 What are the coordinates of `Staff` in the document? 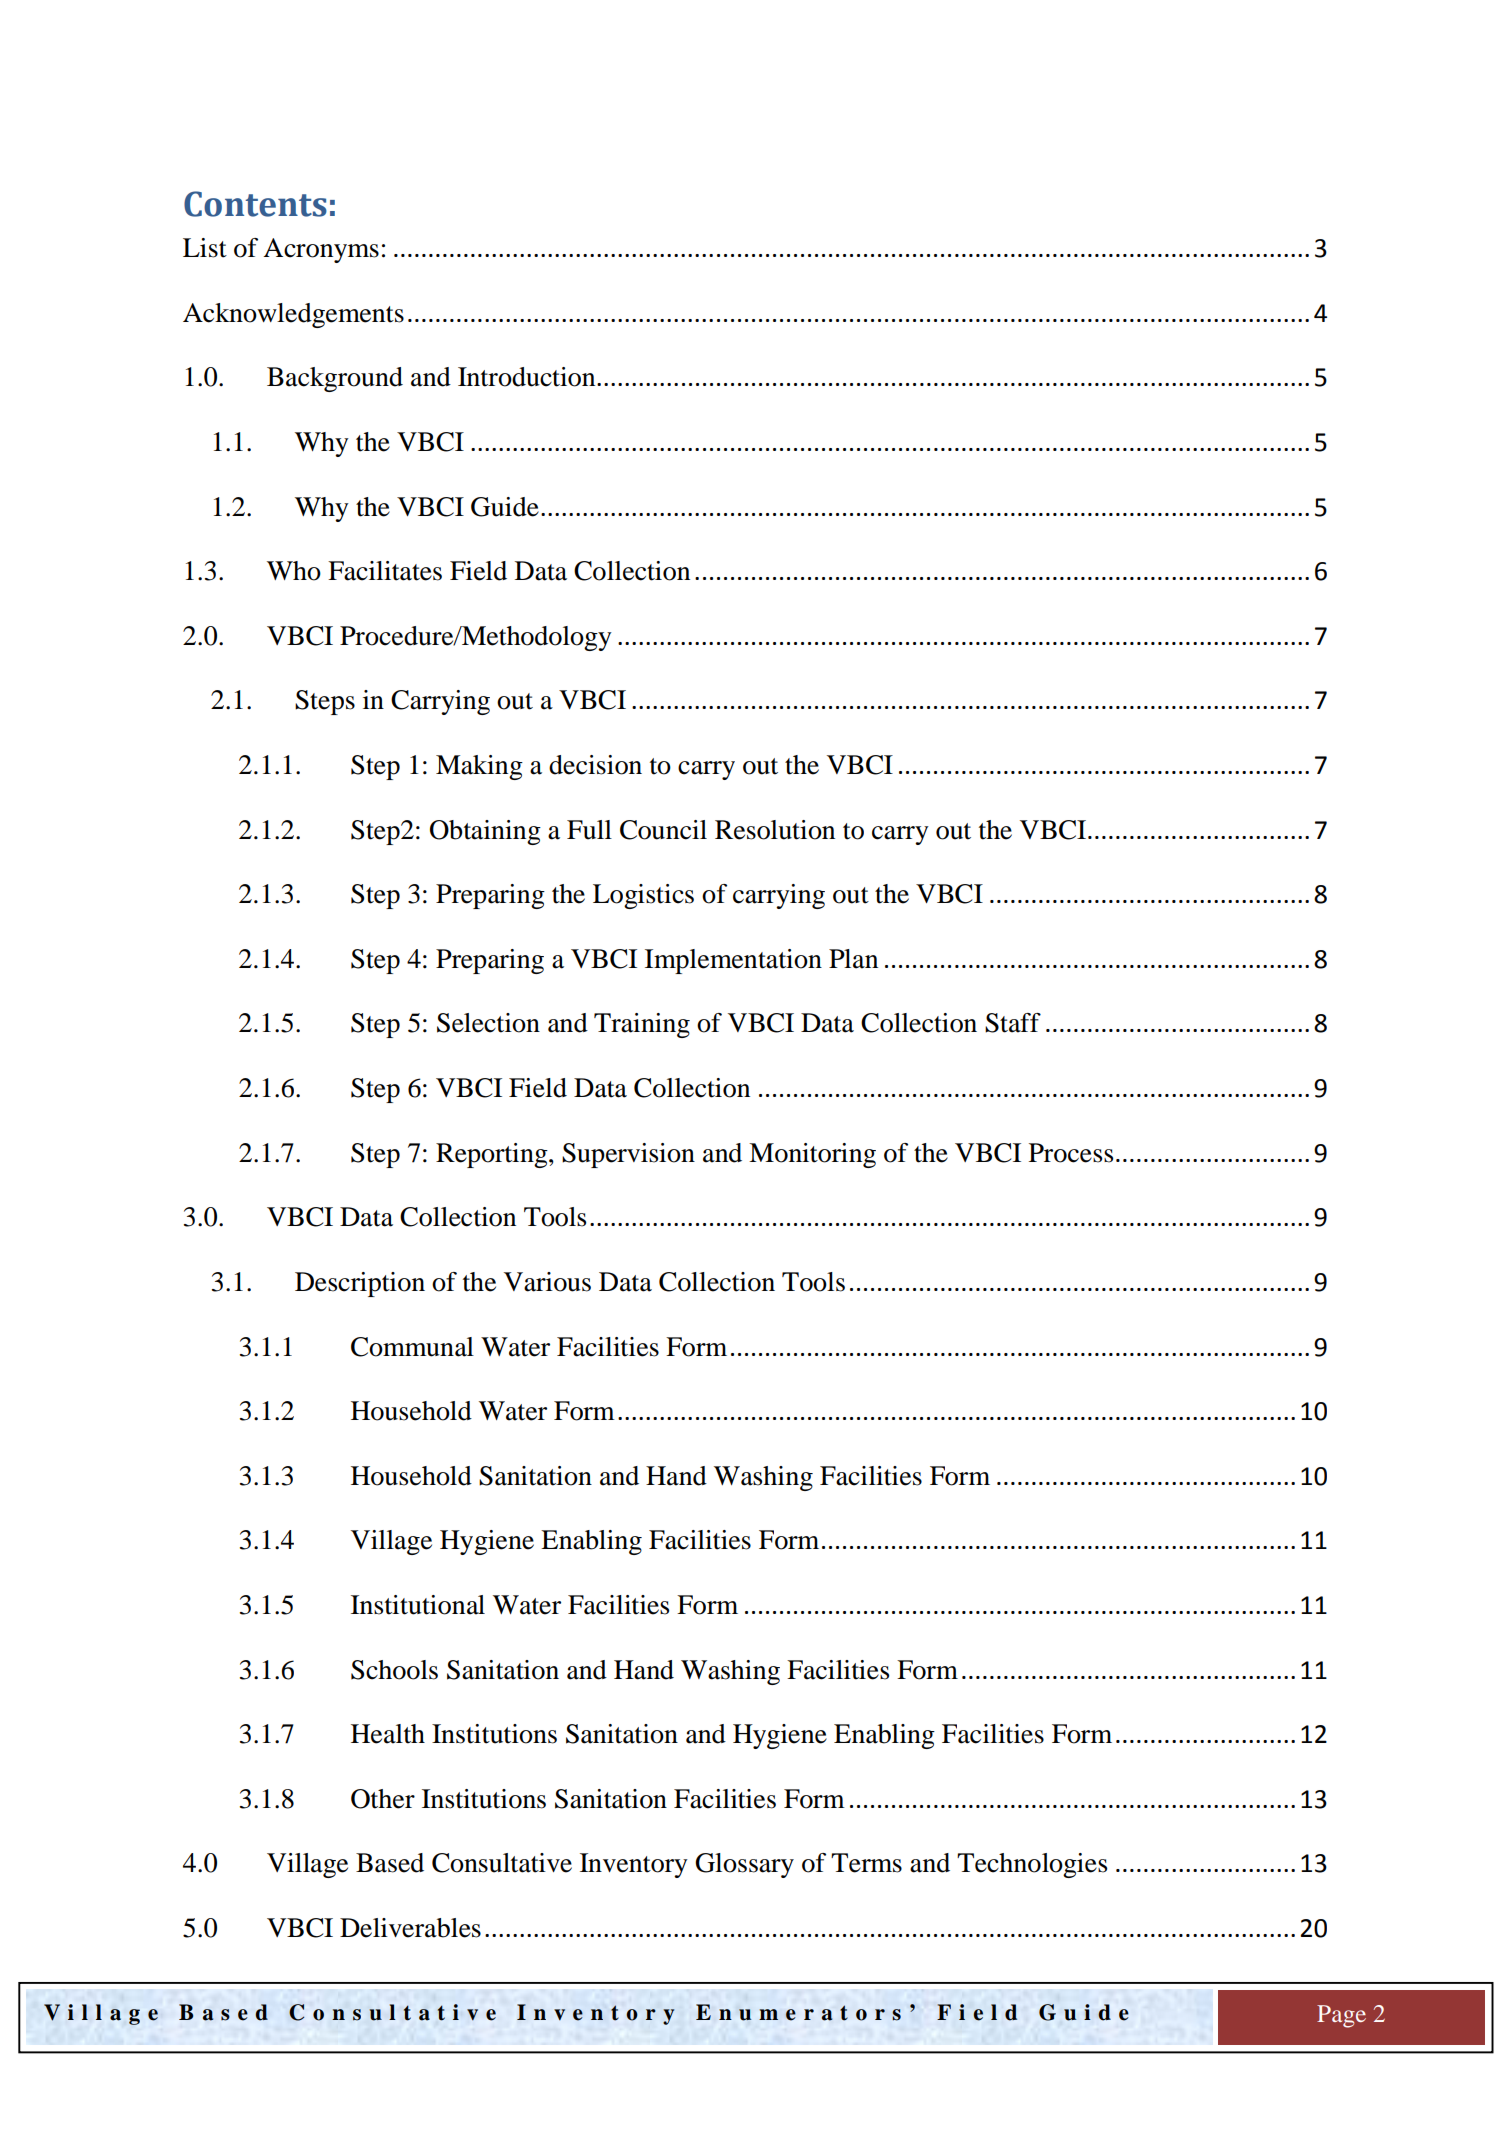 It's located at (1013, 1023).
